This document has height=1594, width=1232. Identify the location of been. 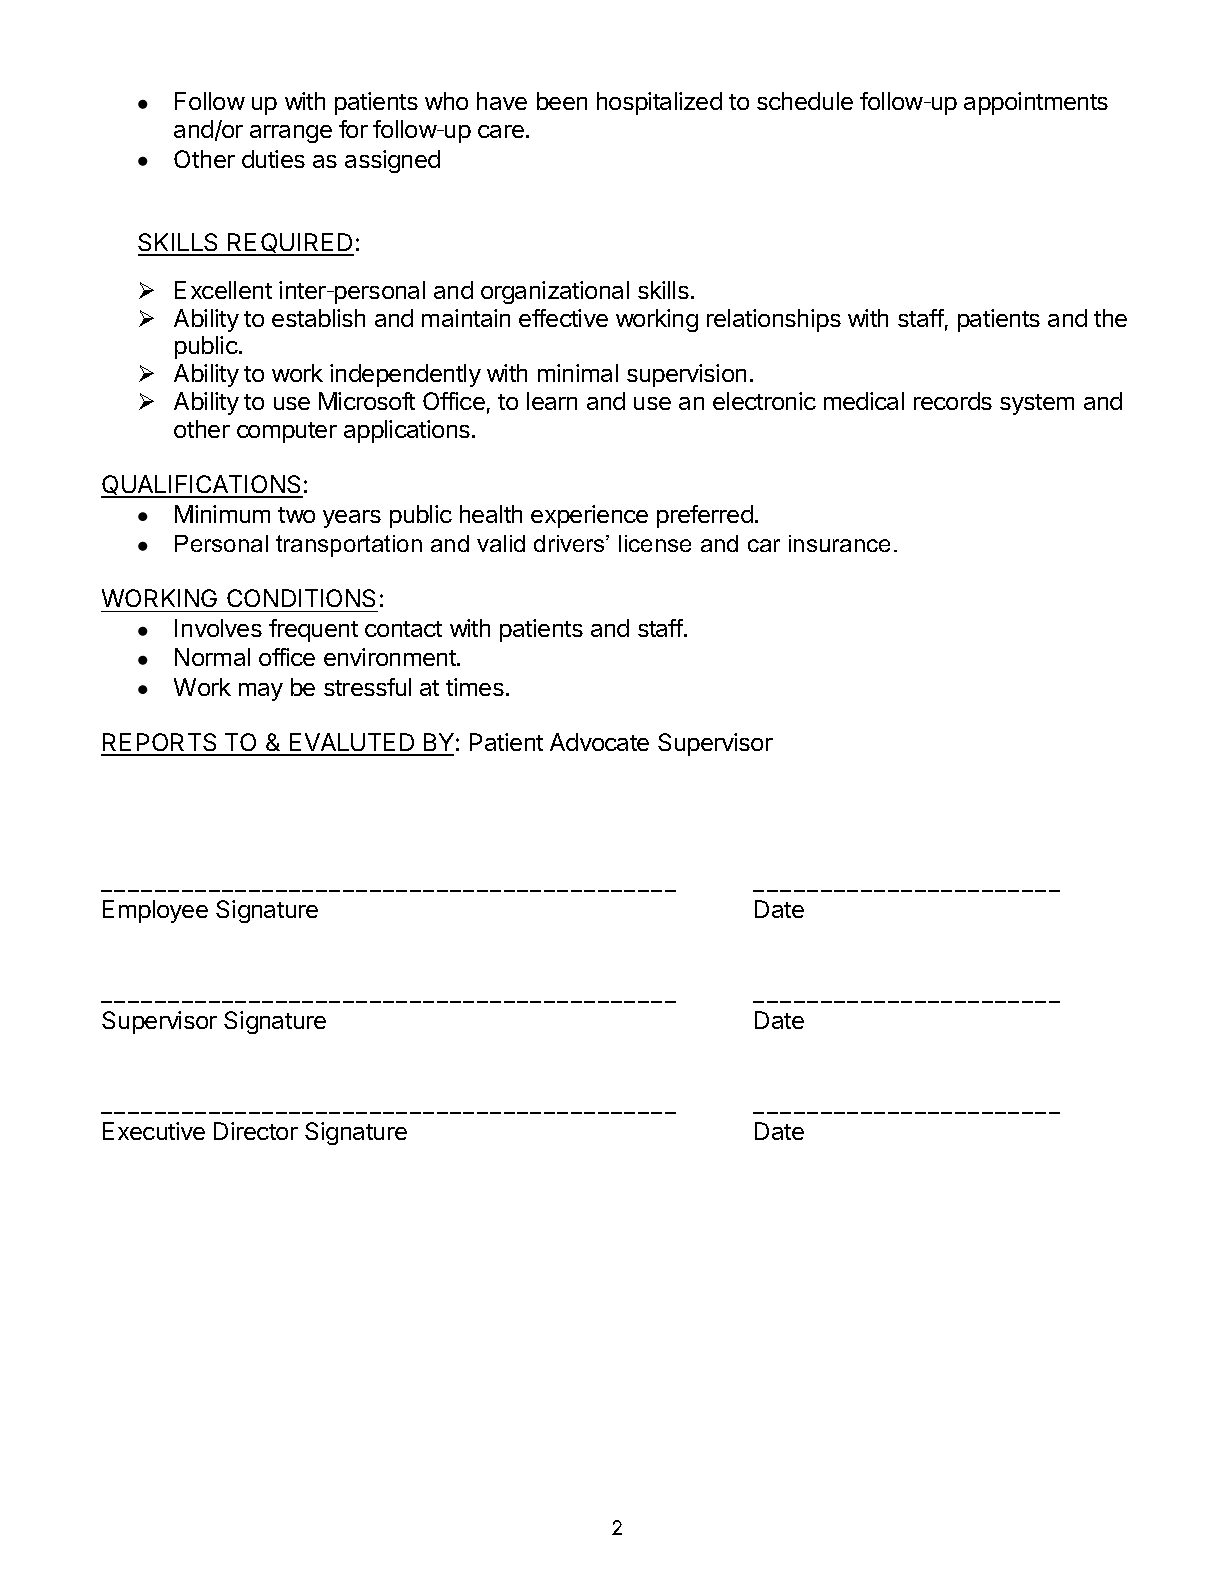
(562, 101).
